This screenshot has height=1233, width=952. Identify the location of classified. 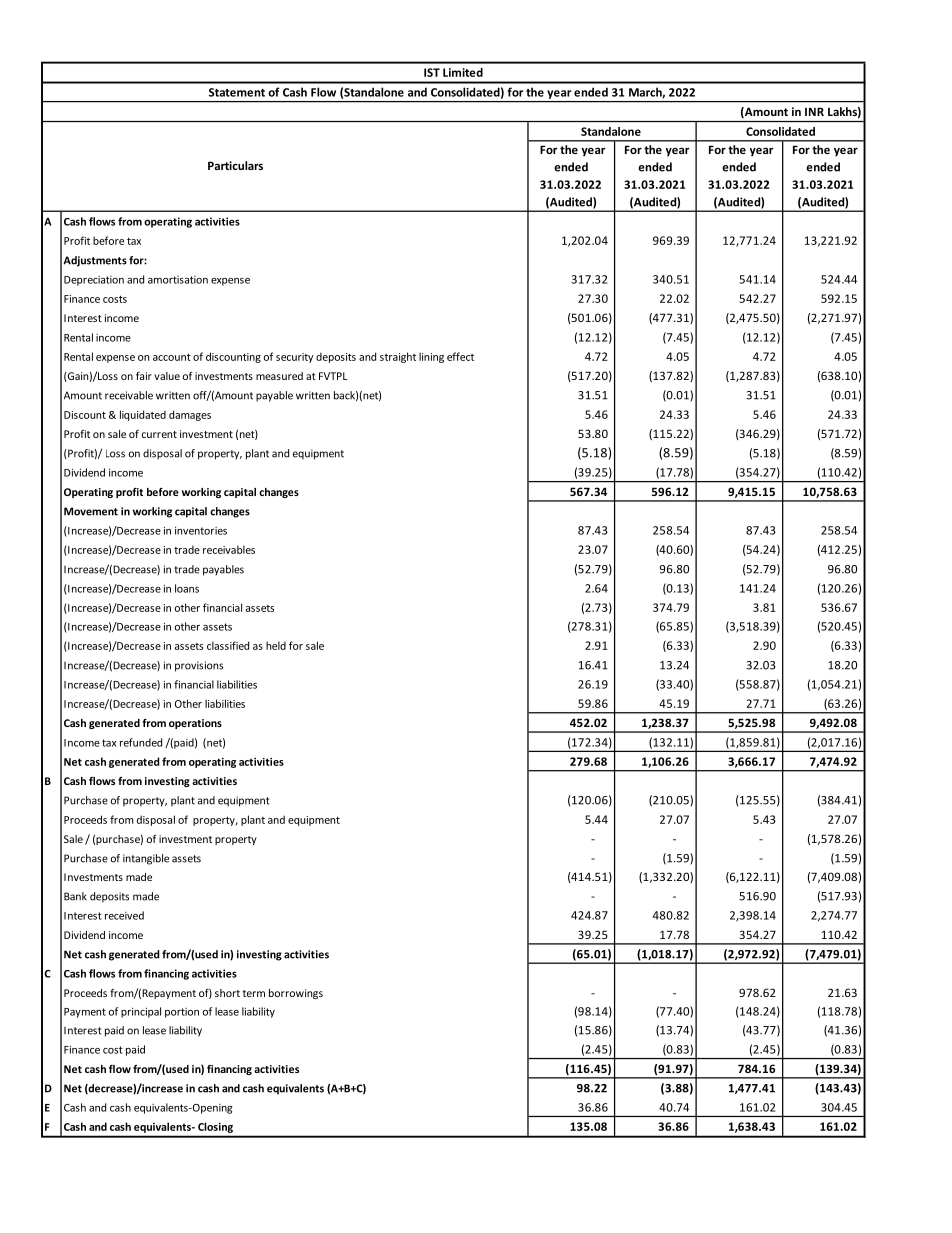
(228, 645).
